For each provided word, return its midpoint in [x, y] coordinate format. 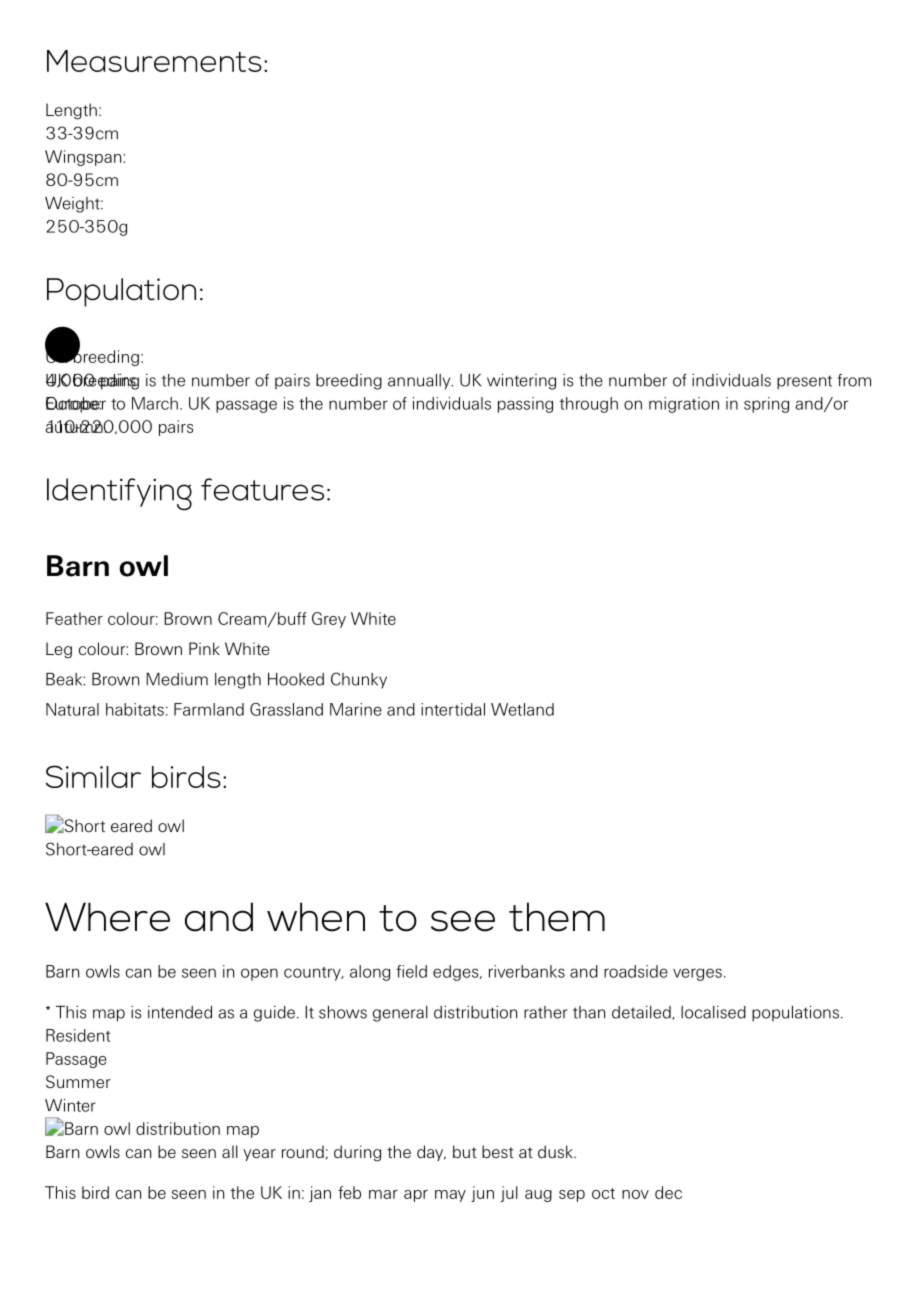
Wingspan [84, 158]
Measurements [154, 61]
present [804, 382]
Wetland [522, 709]
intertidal [453, 709]
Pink [204, 648]
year [259, 1155]
